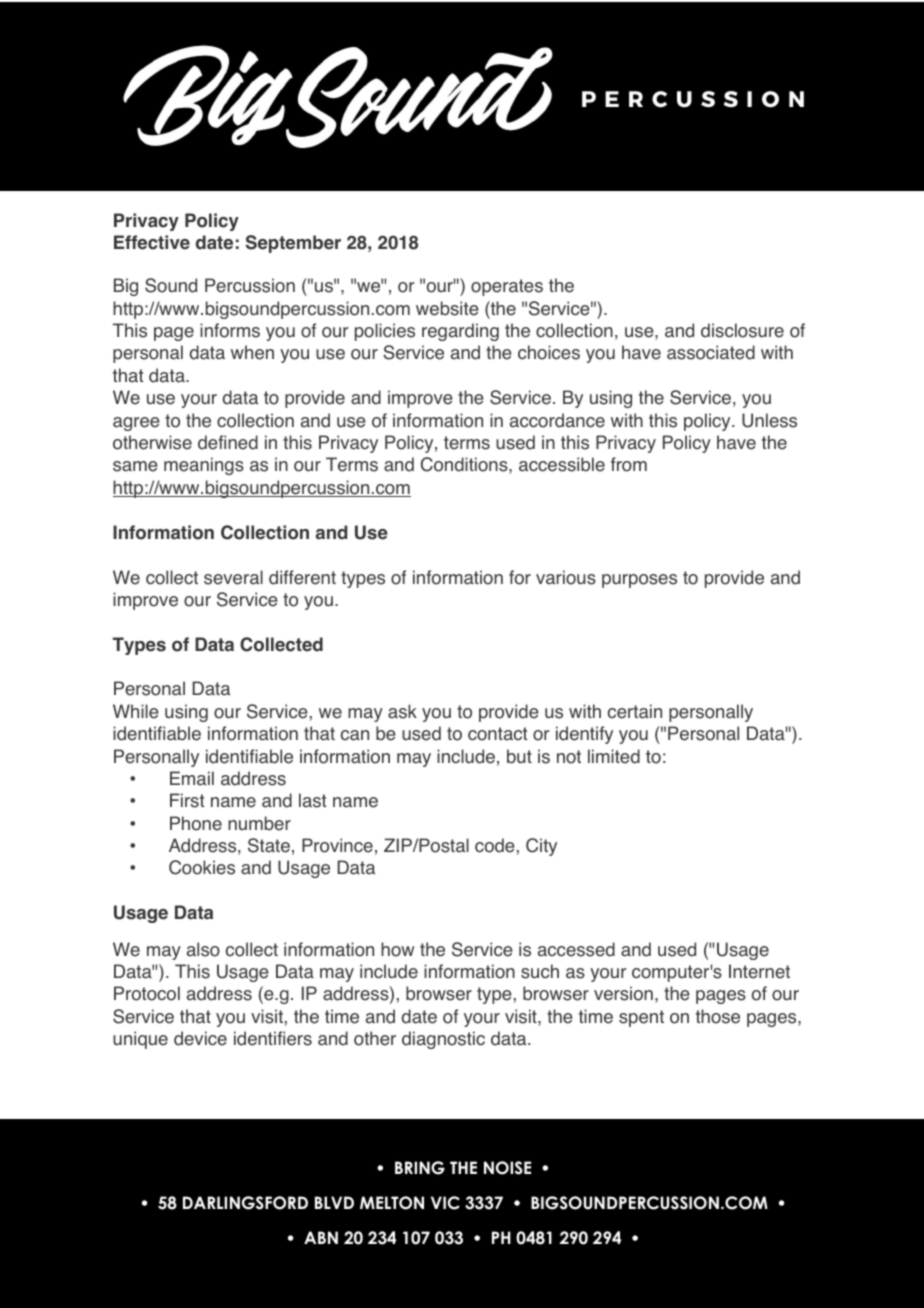  Describe the element at coordinates (321, 1237) in the document. I see `ABN` at that location.
